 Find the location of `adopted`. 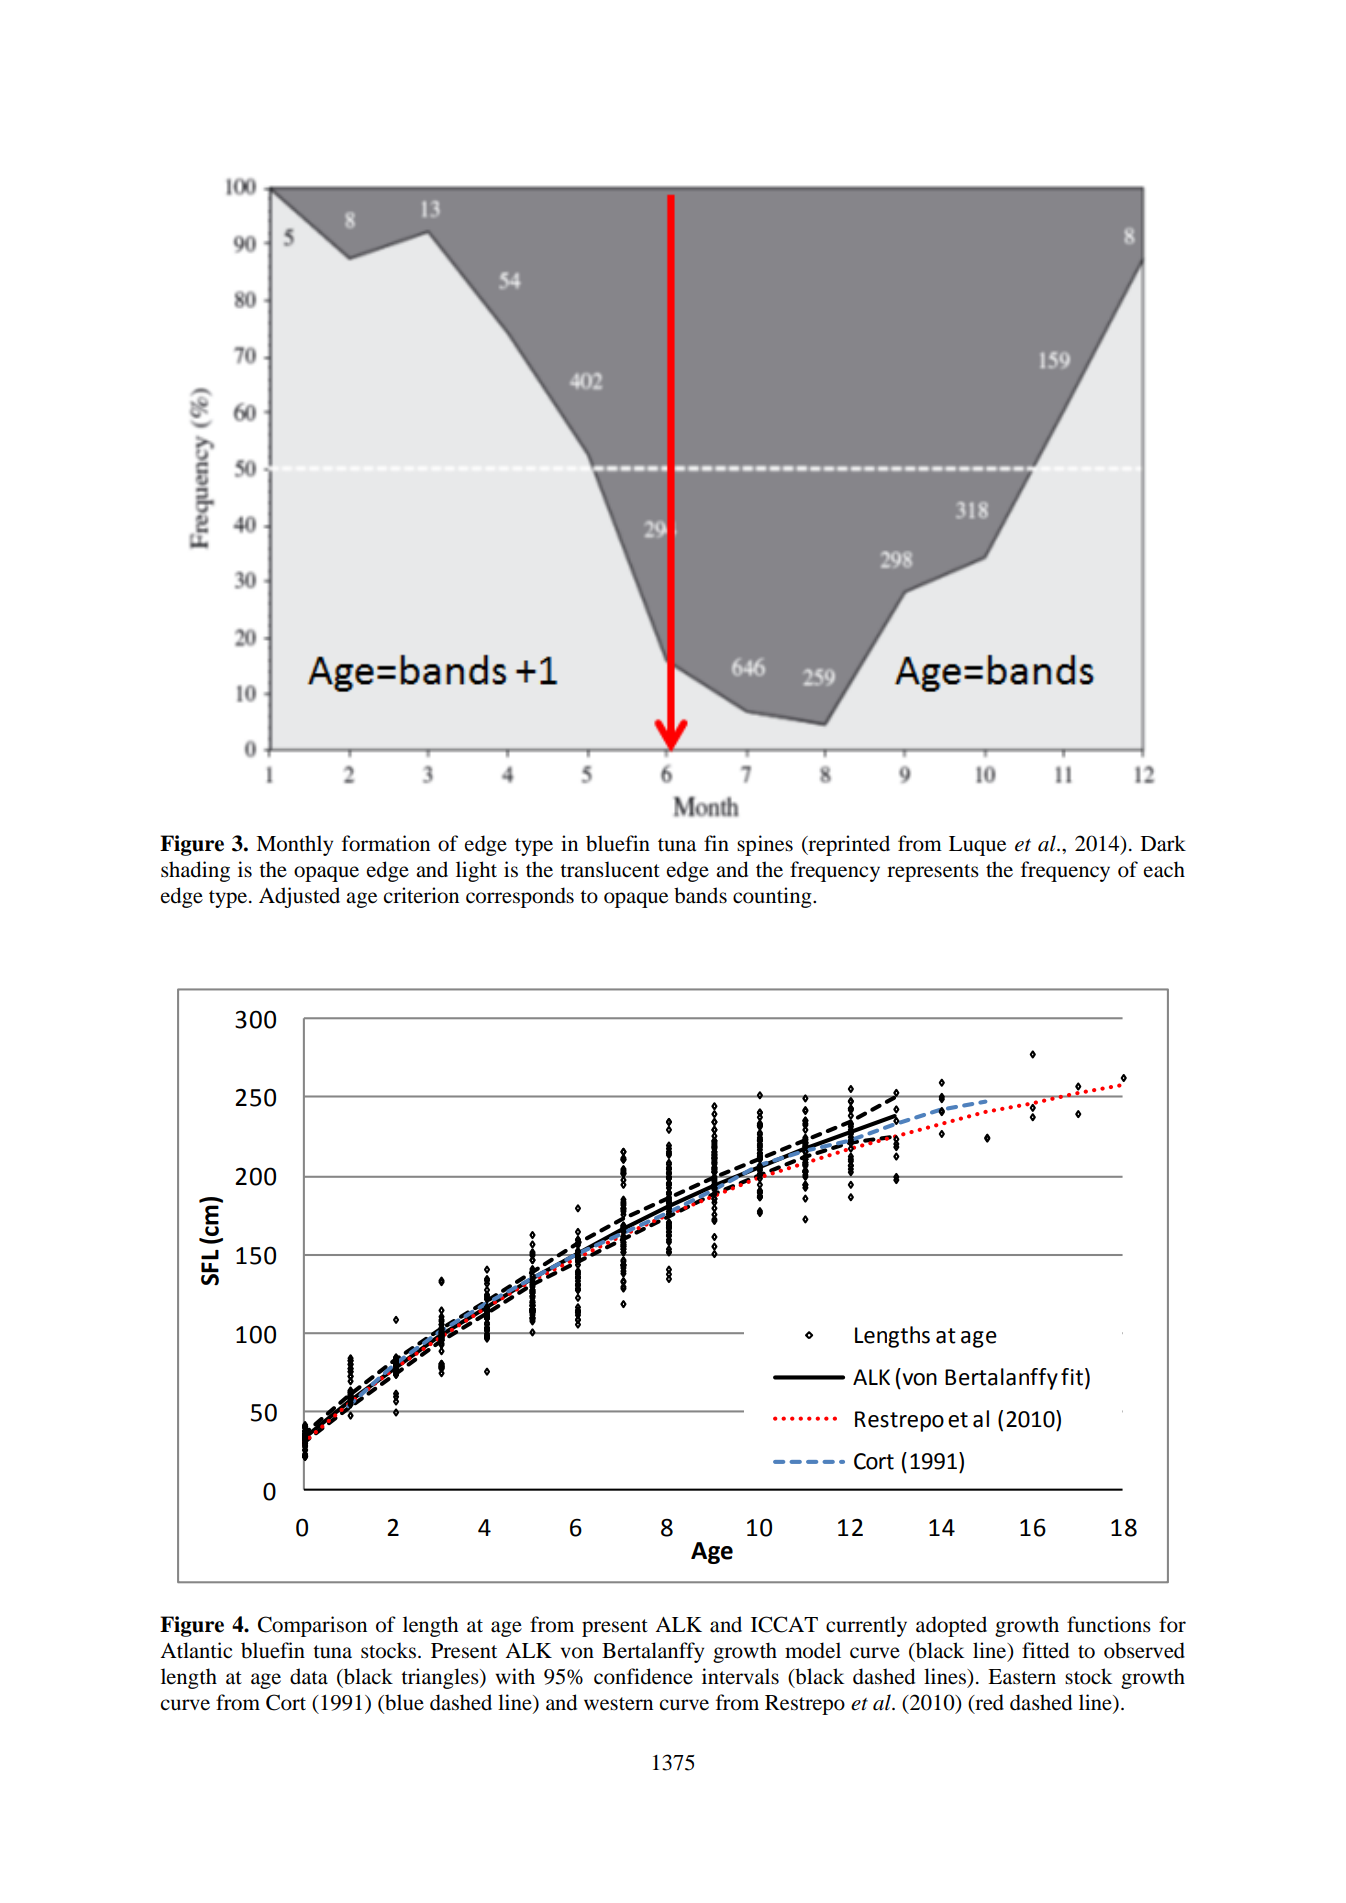

adopted is located at coordinates (951, 1626).
